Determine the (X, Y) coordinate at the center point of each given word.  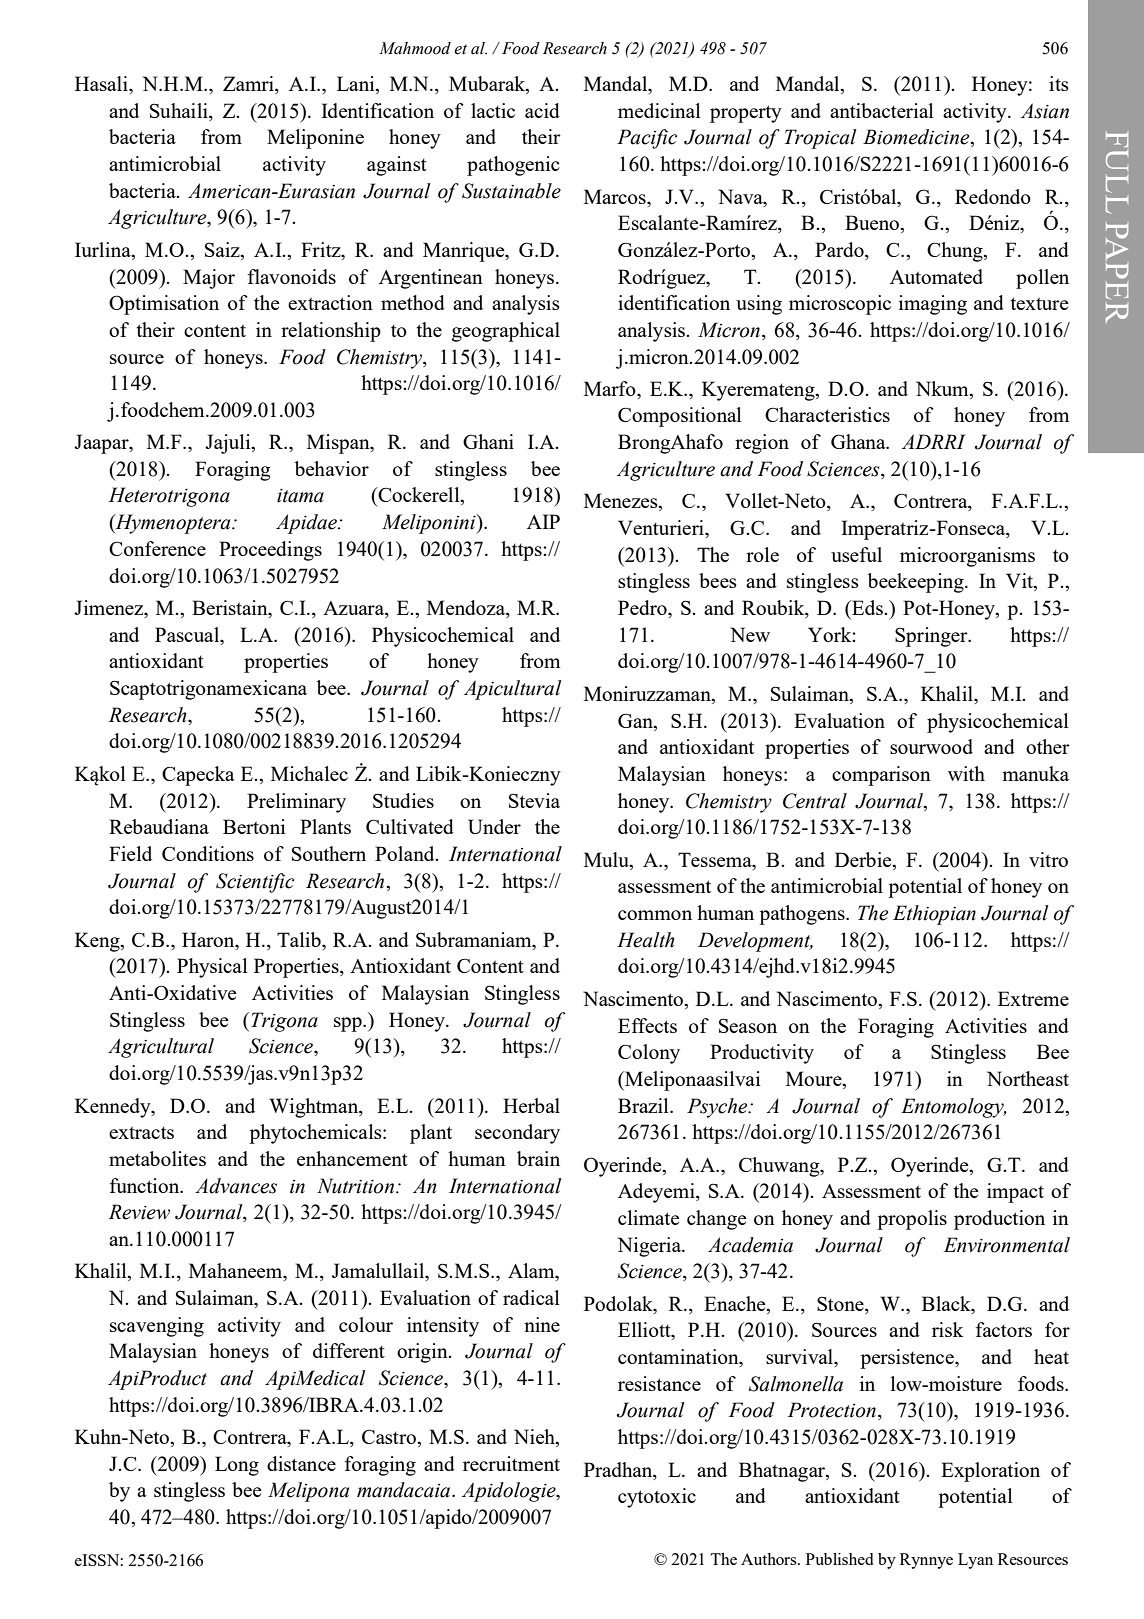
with (966, 773)
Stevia (534, 800)
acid (542, 110)
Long (237, 1466)
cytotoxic (657, 1498)
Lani (357, 83)
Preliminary (296, 803)
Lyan (975, 1561)
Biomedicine (917, 138)
